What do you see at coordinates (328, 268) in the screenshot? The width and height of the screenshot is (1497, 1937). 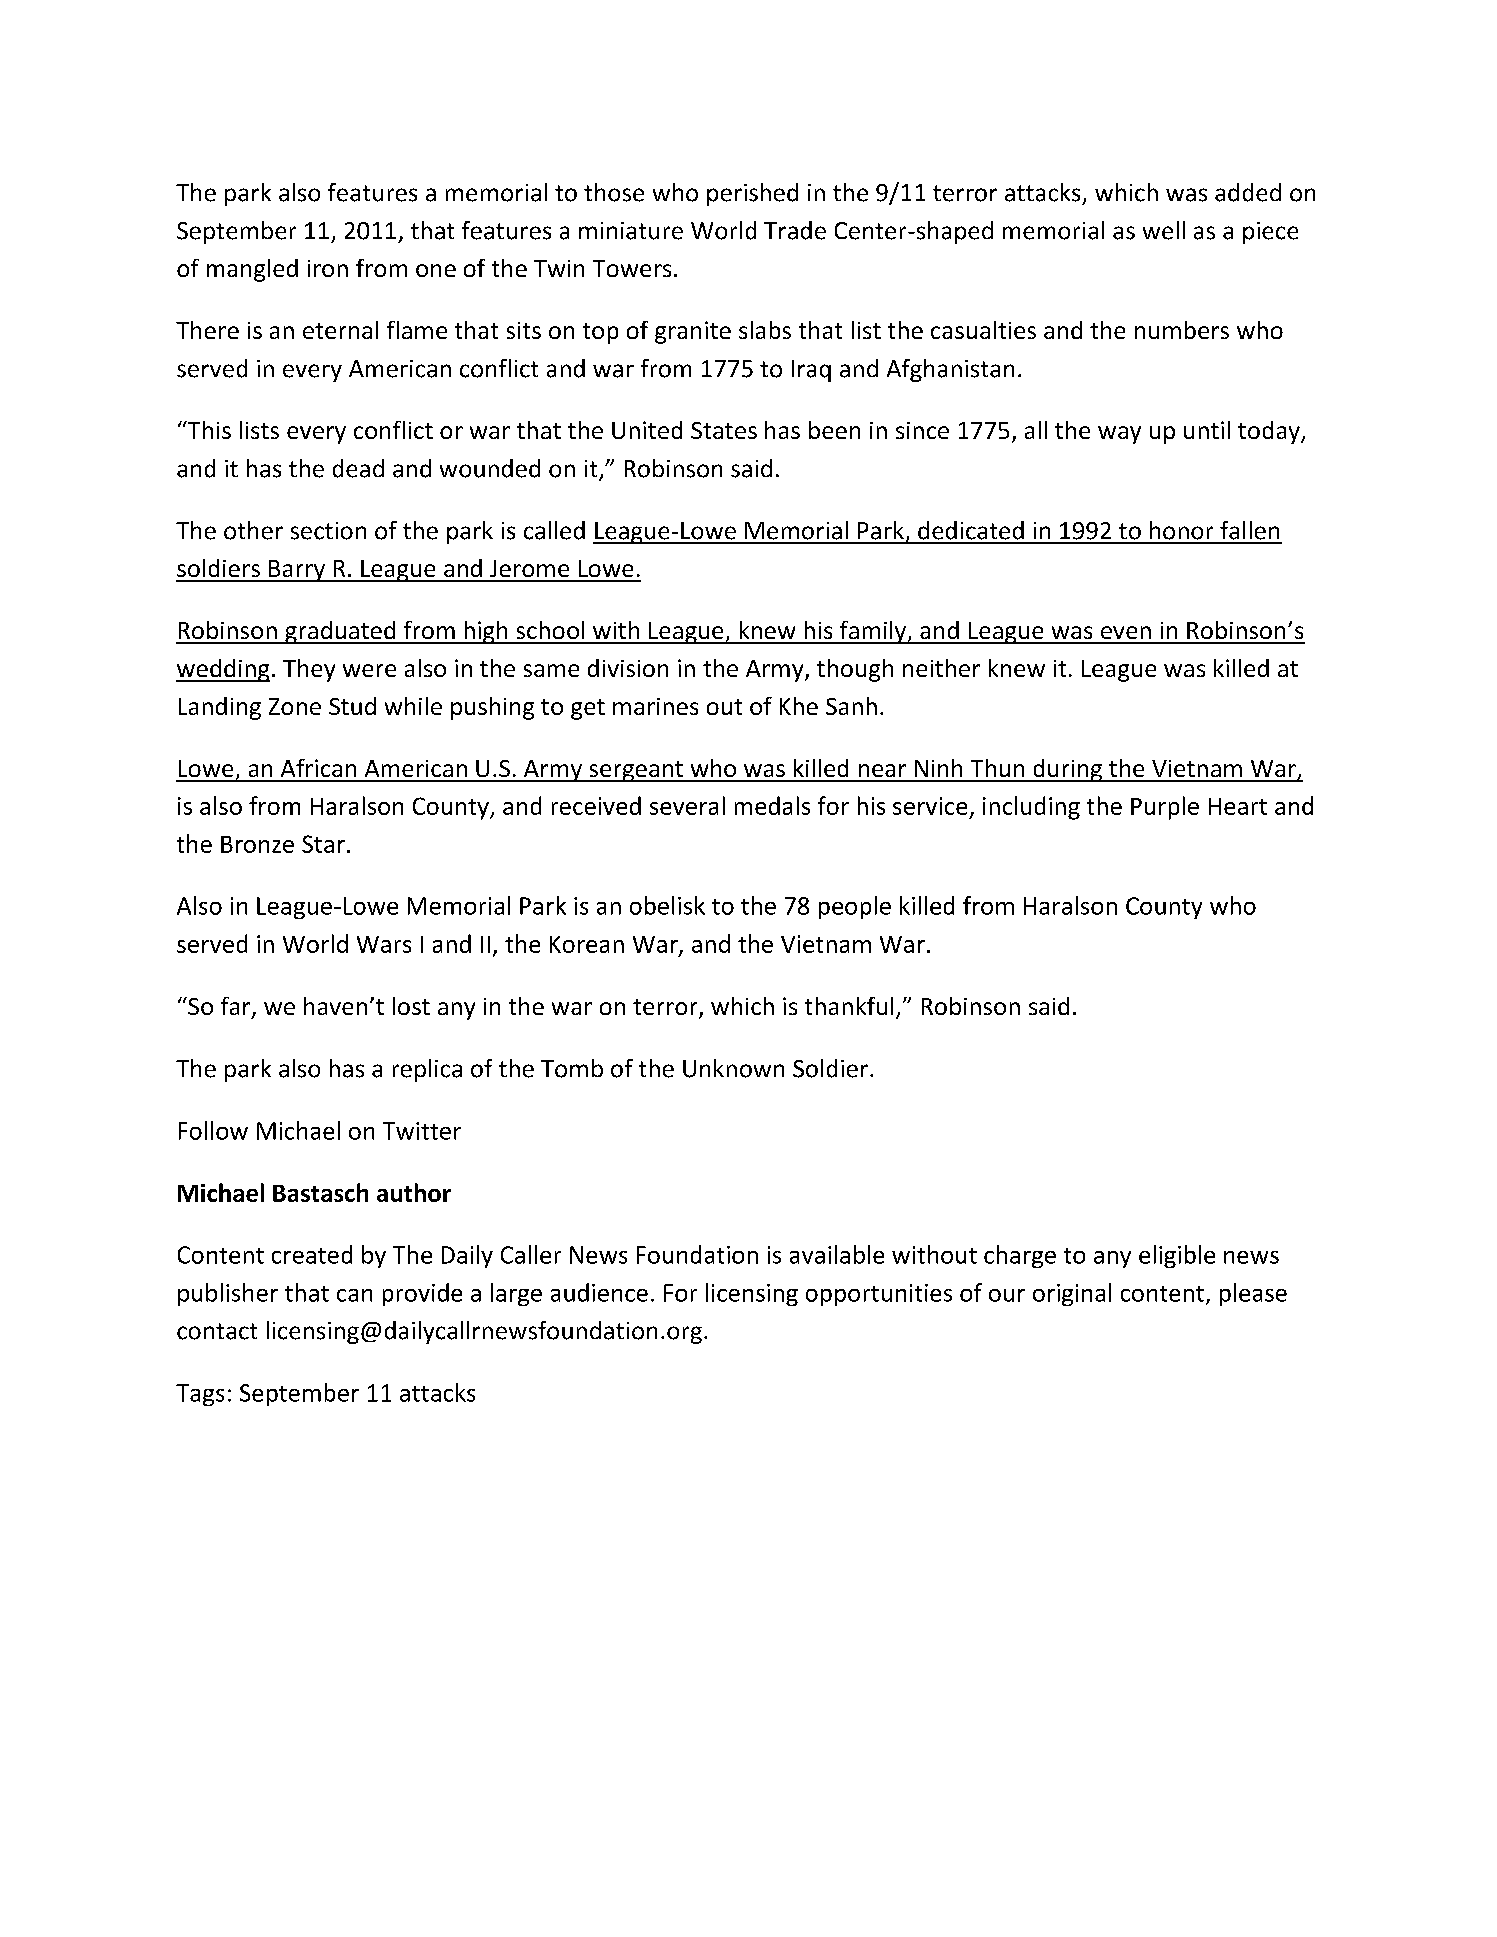 I see `iron` at bounding box center [328, 268].
